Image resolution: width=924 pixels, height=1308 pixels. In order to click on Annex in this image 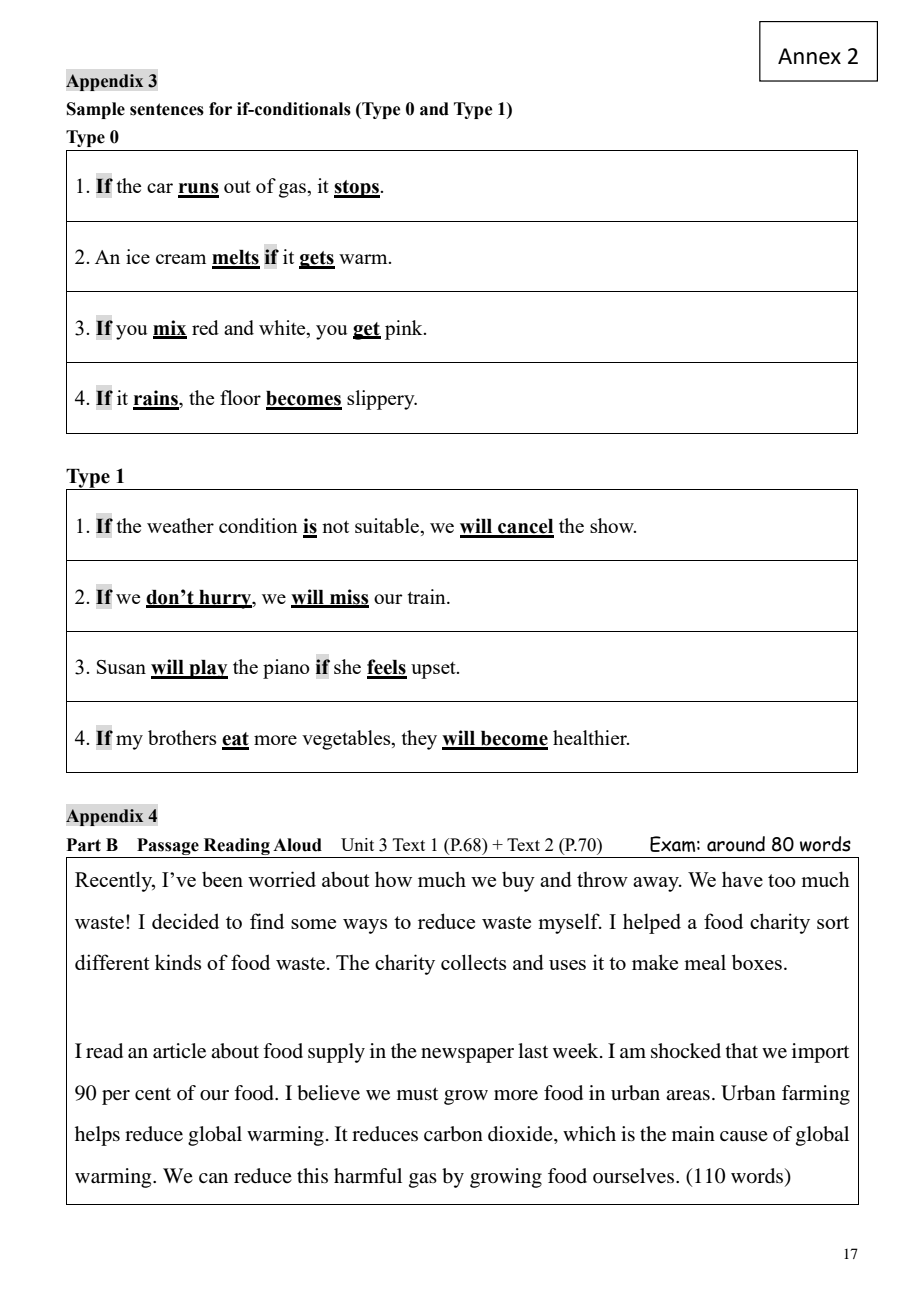, I will do `click(809, 56)`.
